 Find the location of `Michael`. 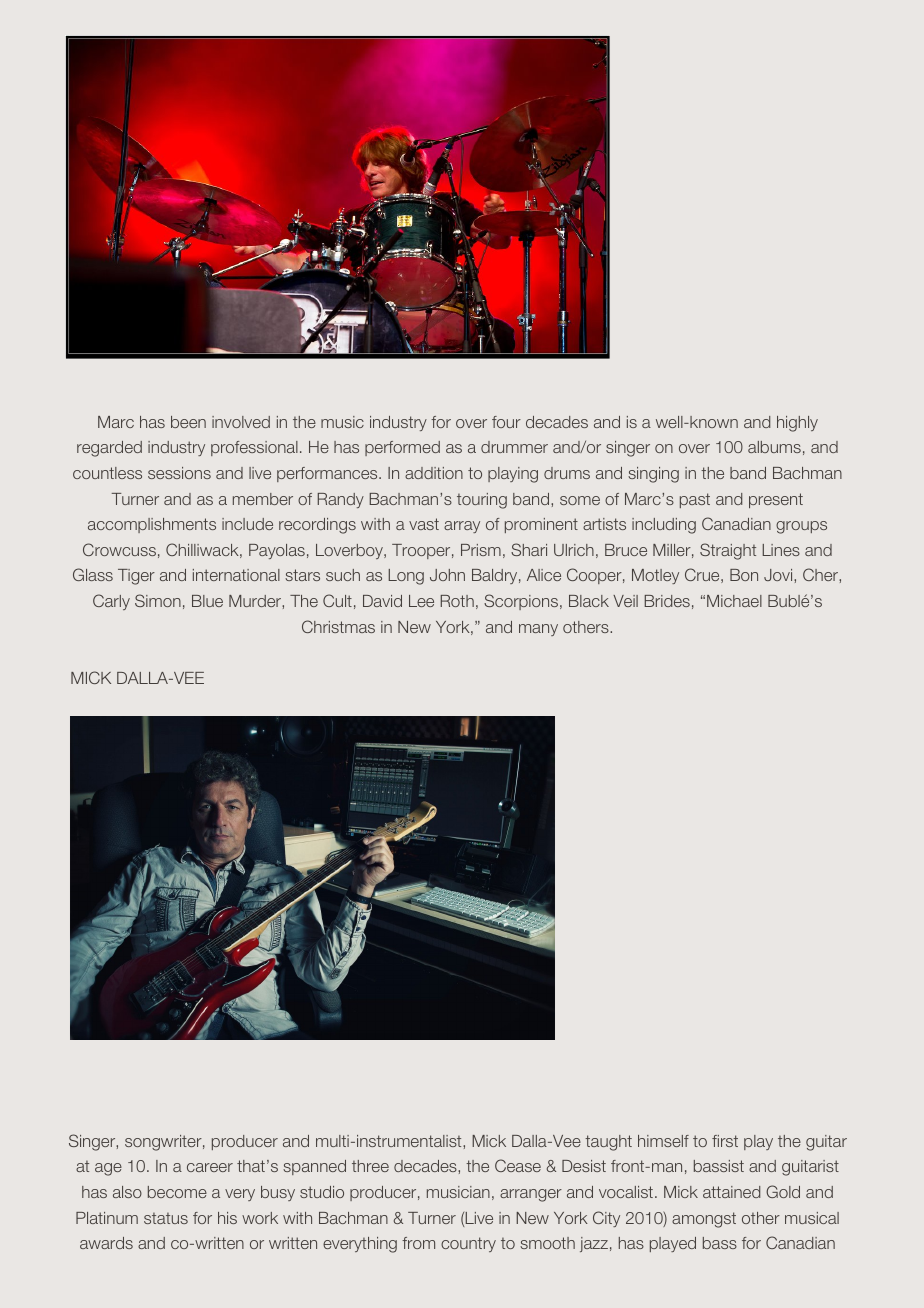

Michael is located at coordinates (734, 601).
